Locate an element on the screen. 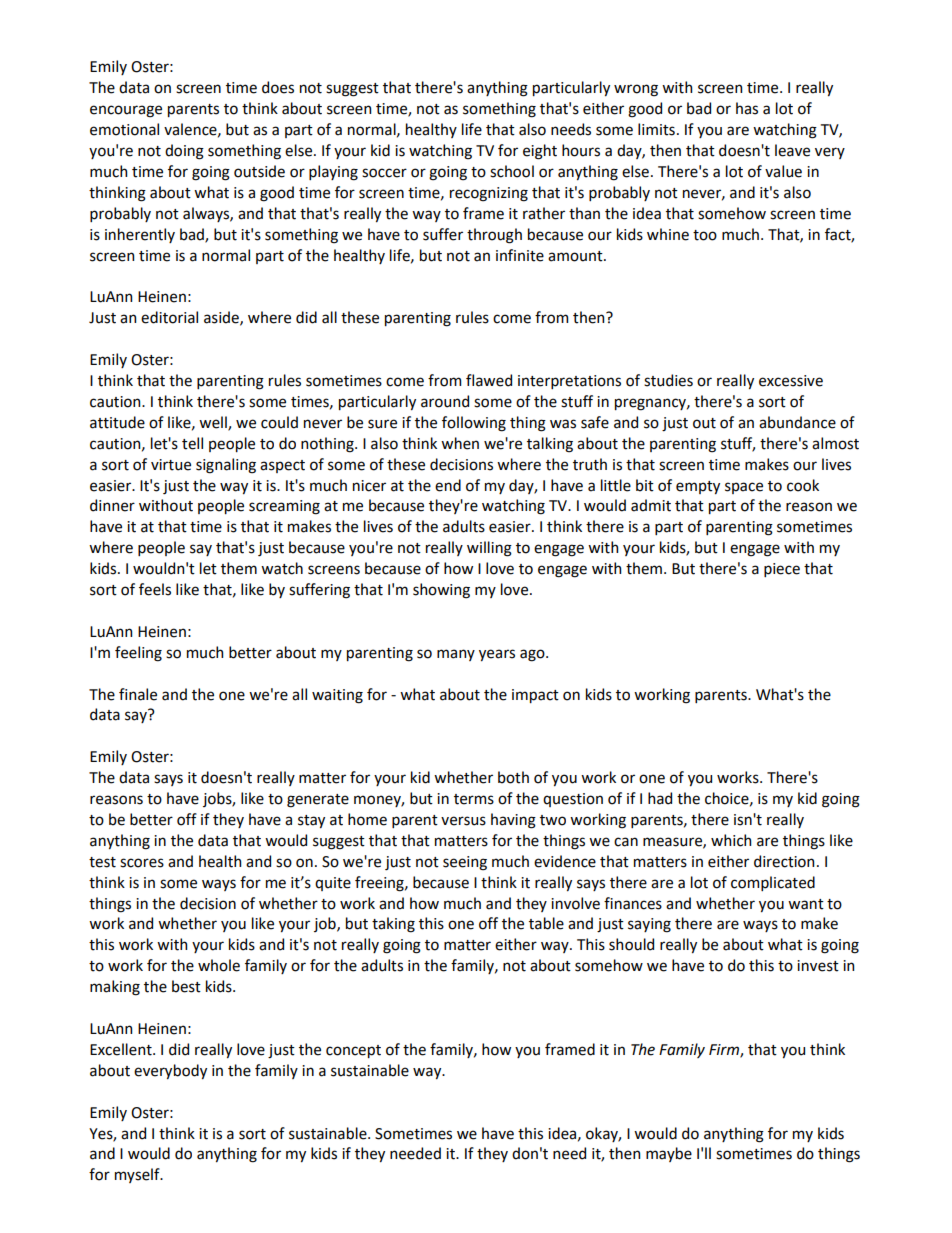 This screenshot has height=1233, width=952. feeling is located at coordinates (138, 654).
